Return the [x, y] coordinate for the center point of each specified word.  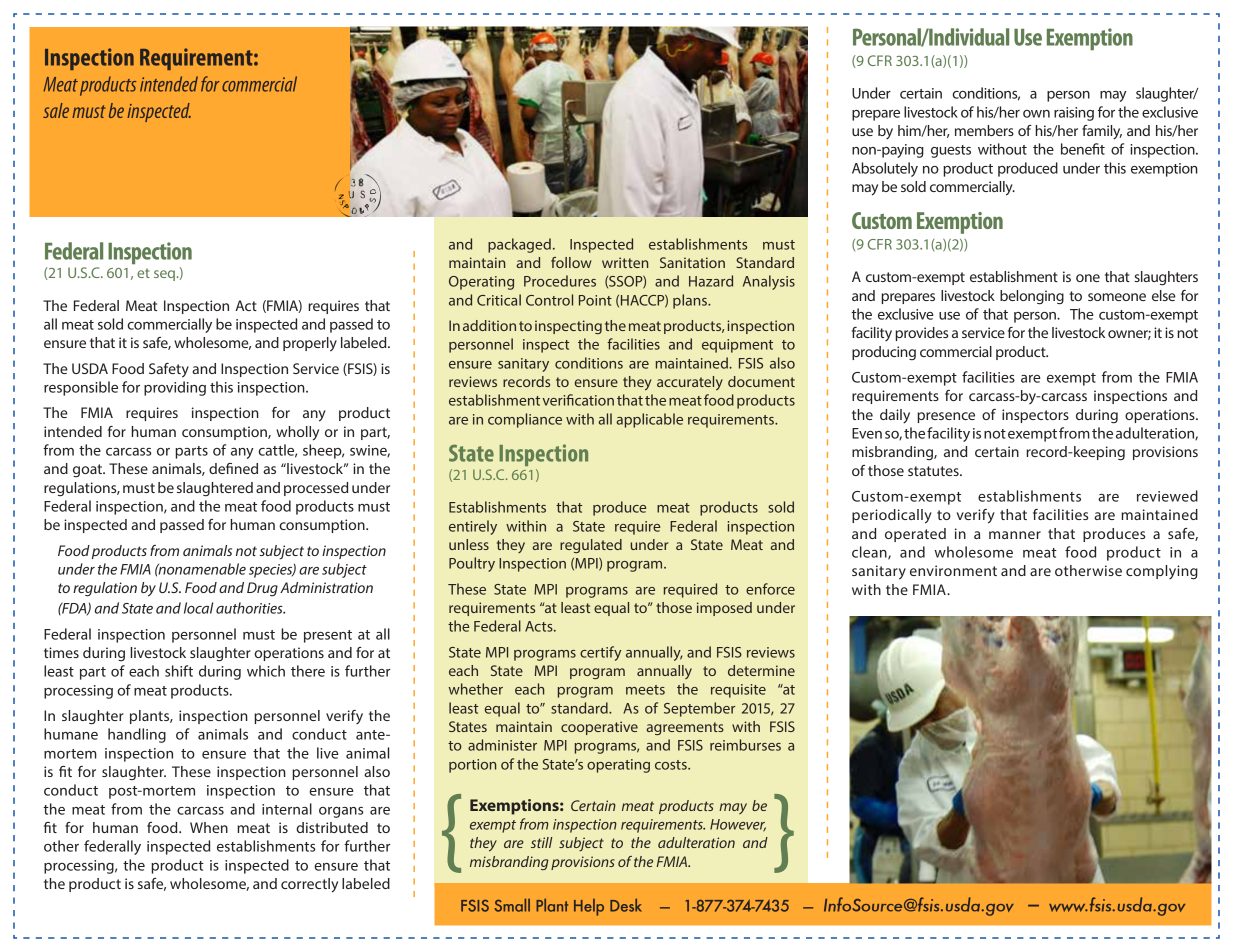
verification [578, 400]
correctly [309, 885]
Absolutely [885, 169]
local [198, 608]
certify [600, 653]
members [984, 130]
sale [56, 110]
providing [175, 388]
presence [946, 417]
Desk [626, 905]
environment [953, 570]
